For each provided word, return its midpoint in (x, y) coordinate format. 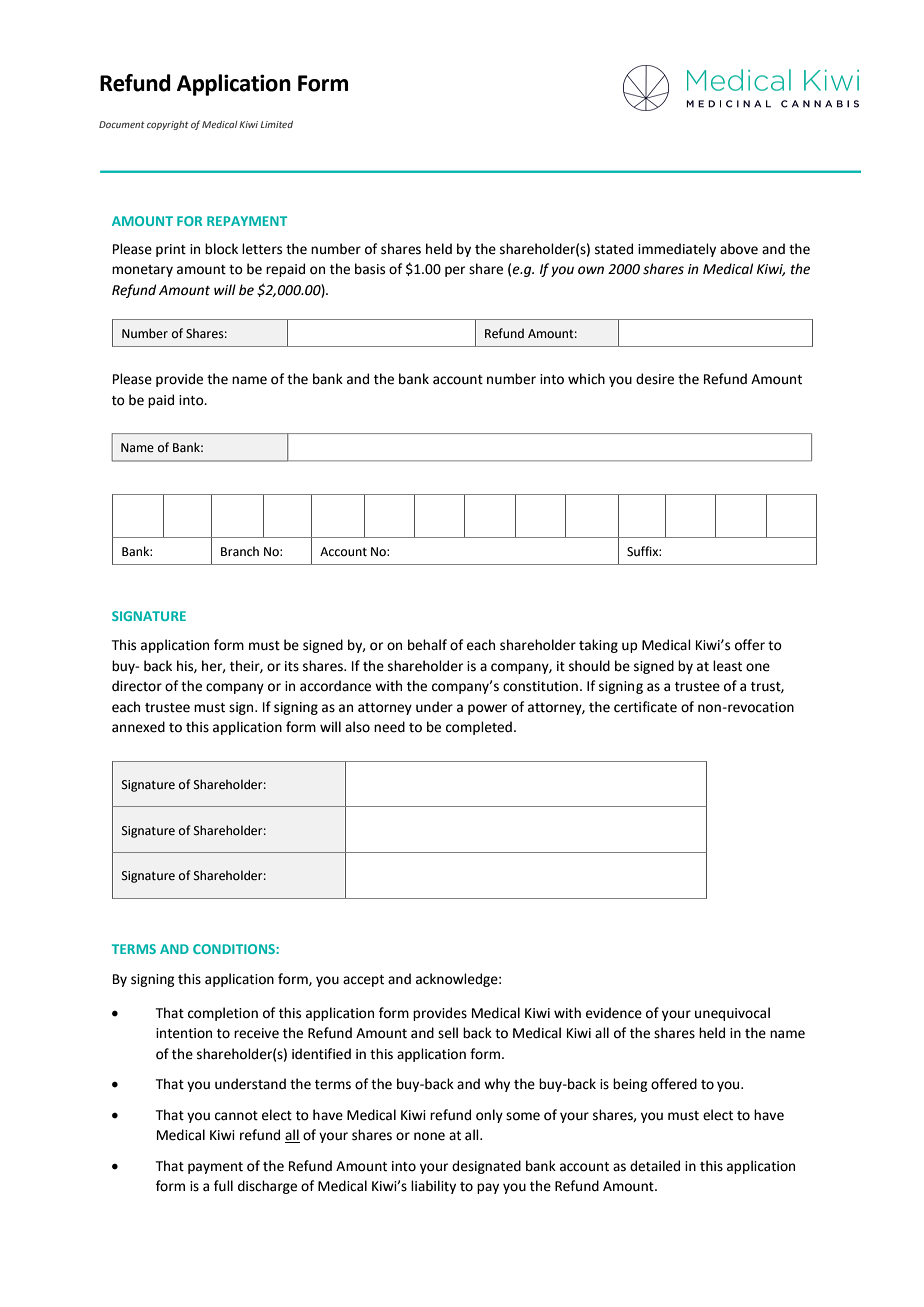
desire (655, 379)
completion (223, 1014)
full (223, 1186)
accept (363, 981)
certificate (645, 707)
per (455, 271)
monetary (142, 271)
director (137, 686)
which (586, 379)
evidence (614, 1013)
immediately (677, 250)
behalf (427, 645)
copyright (168, 125)
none (429, 1136)
